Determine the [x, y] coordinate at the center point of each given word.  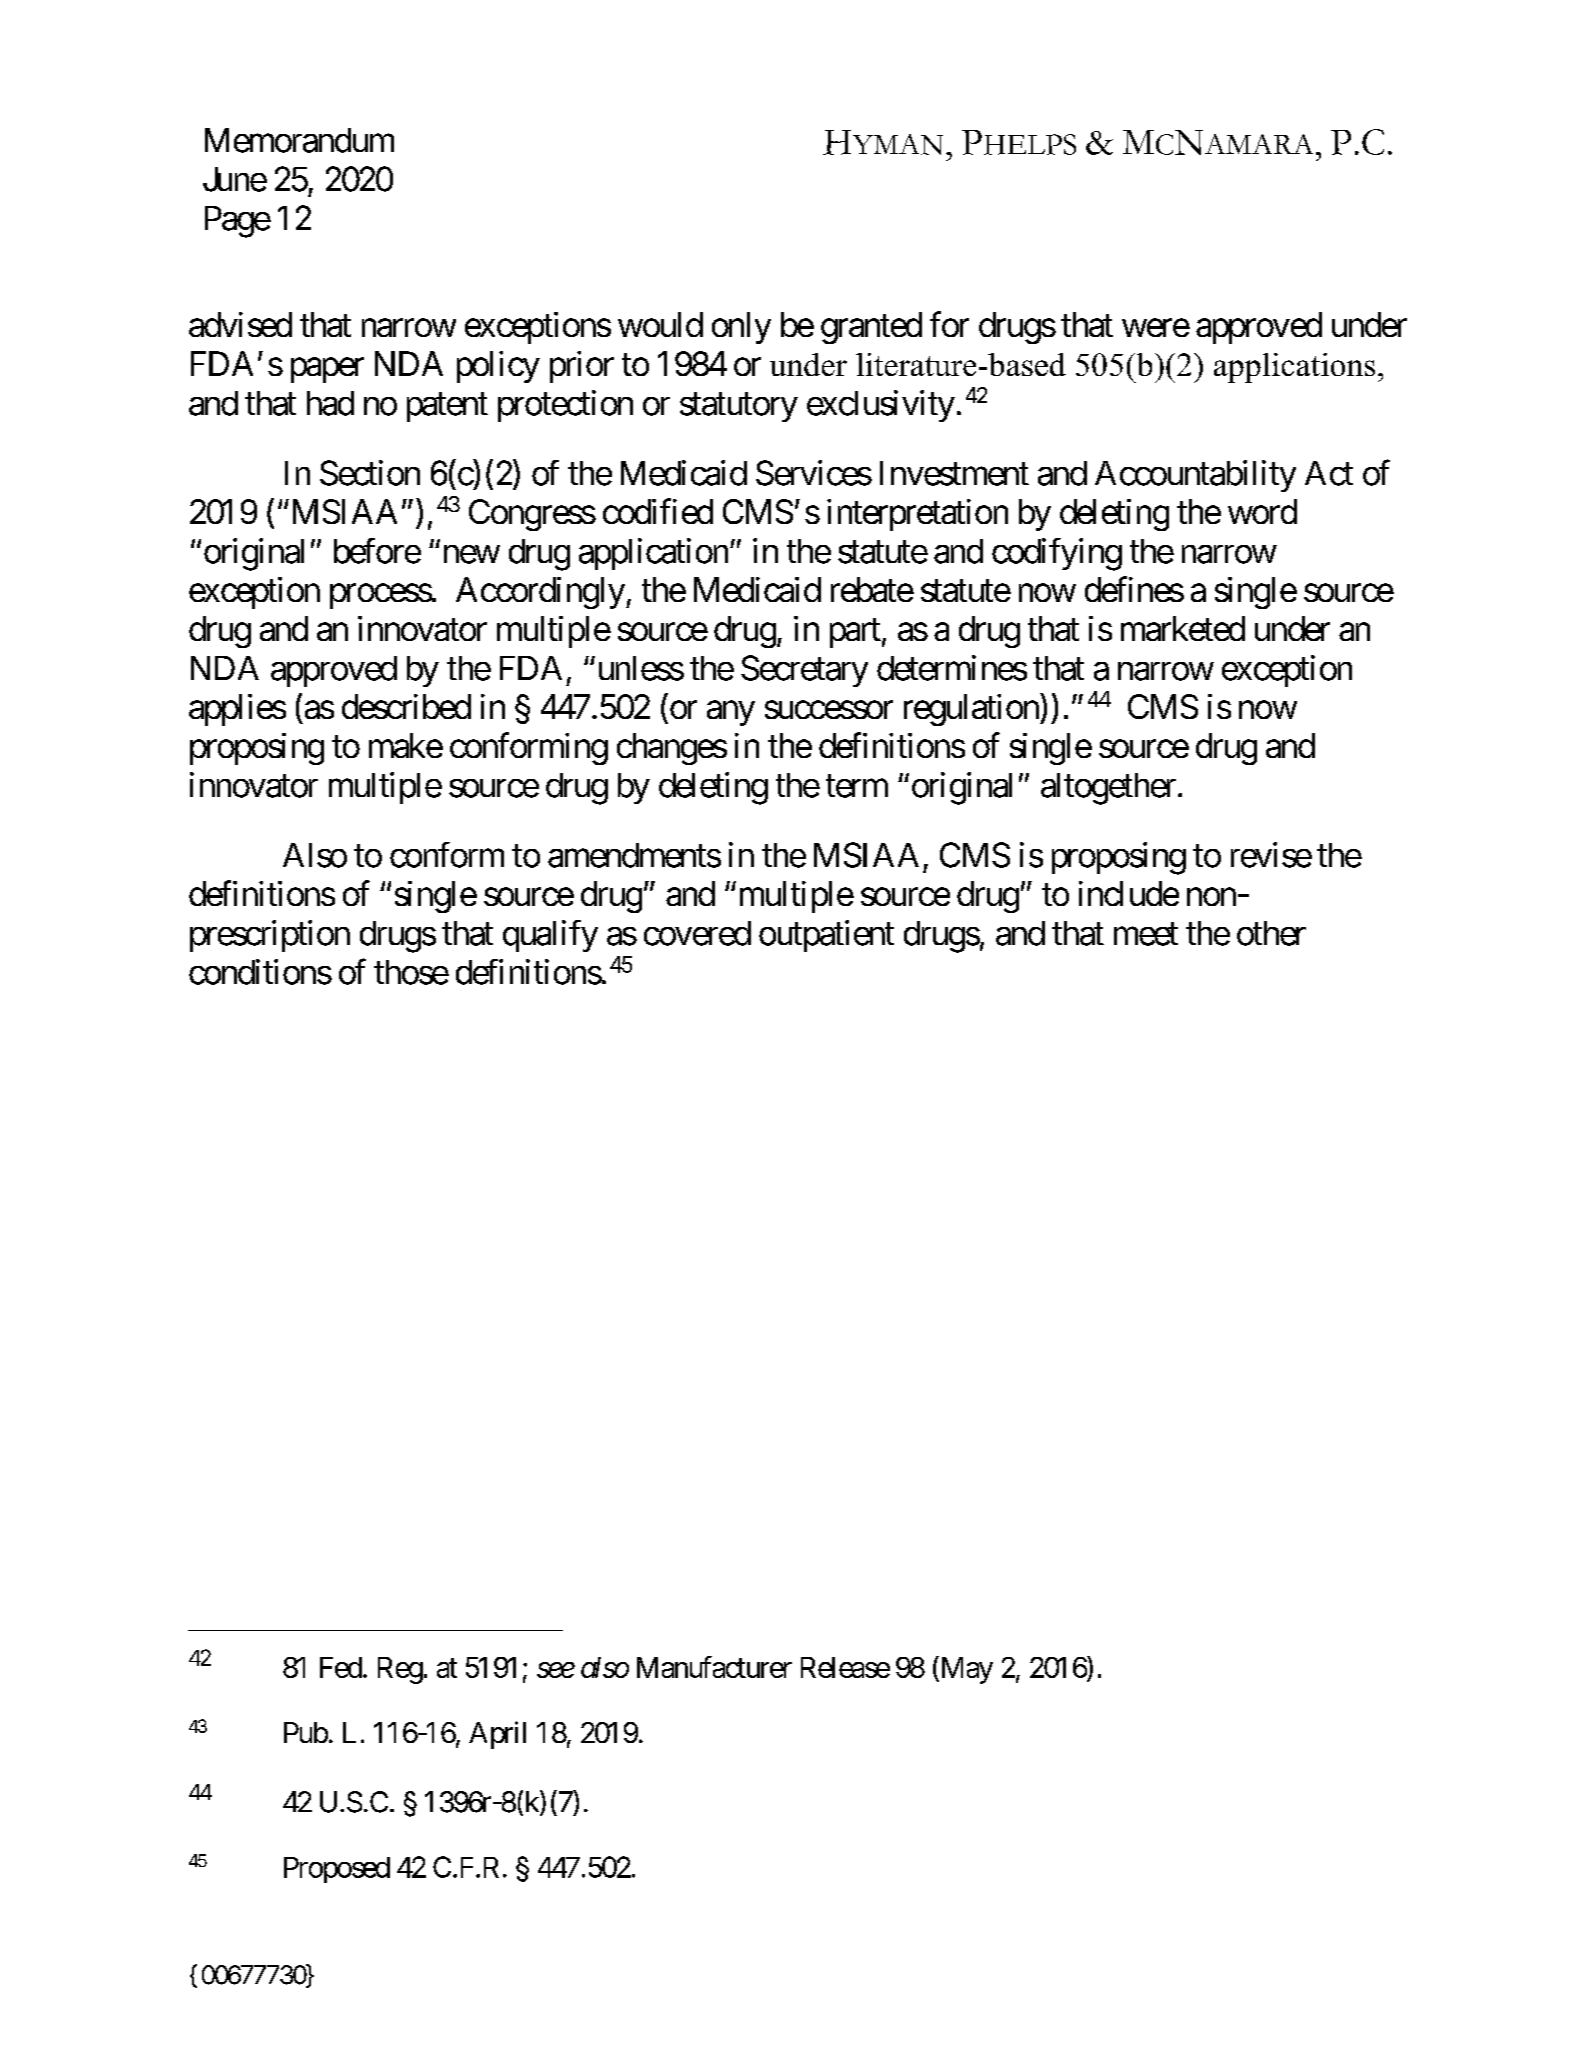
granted [871, 328]
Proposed [337, 1870]
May [965, 1670]
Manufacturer [714, 1667]
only [741, 328]
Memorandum [299, 140]
